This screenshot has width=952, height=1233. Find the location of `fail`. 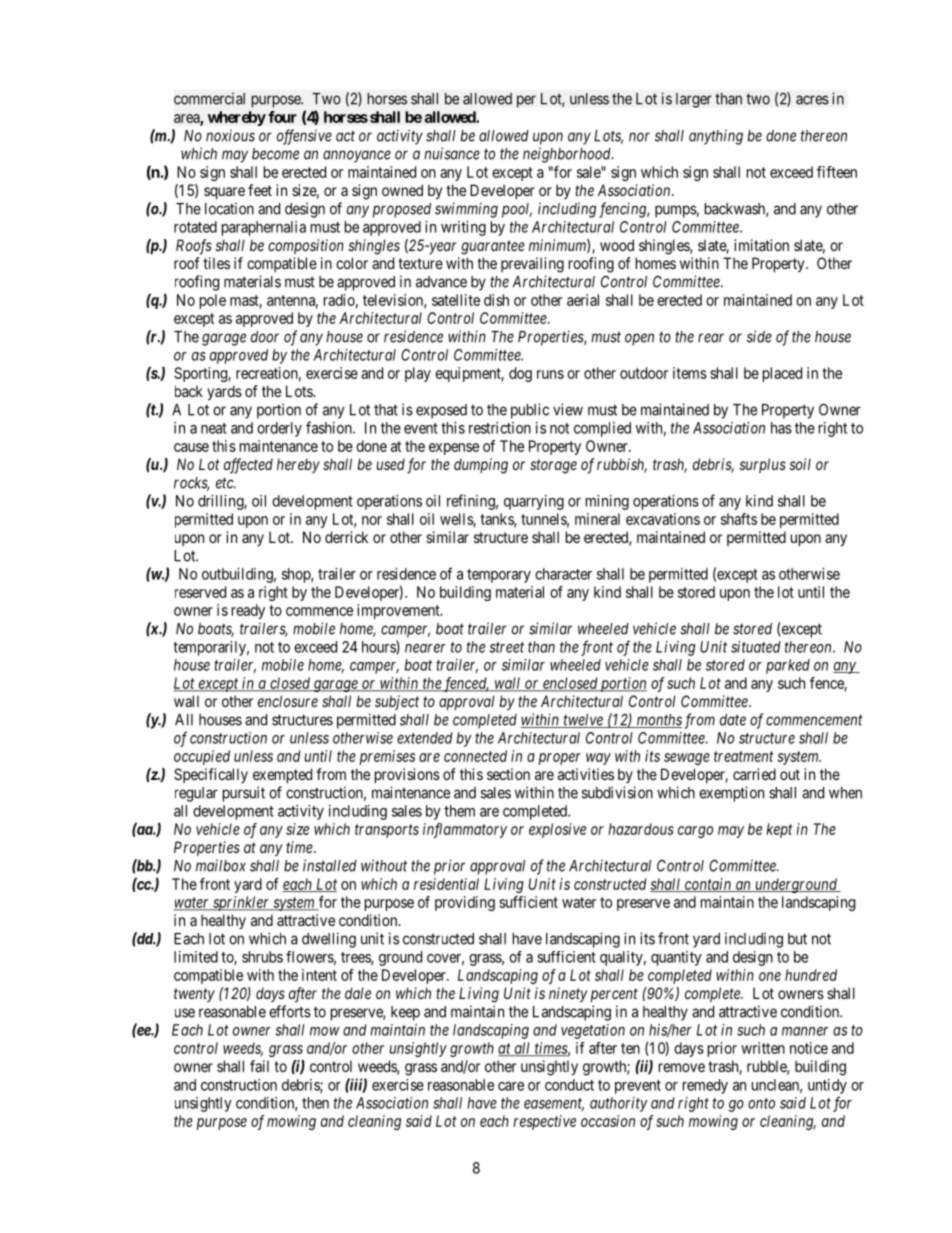

fail is located at coordinates (259, 1066).
